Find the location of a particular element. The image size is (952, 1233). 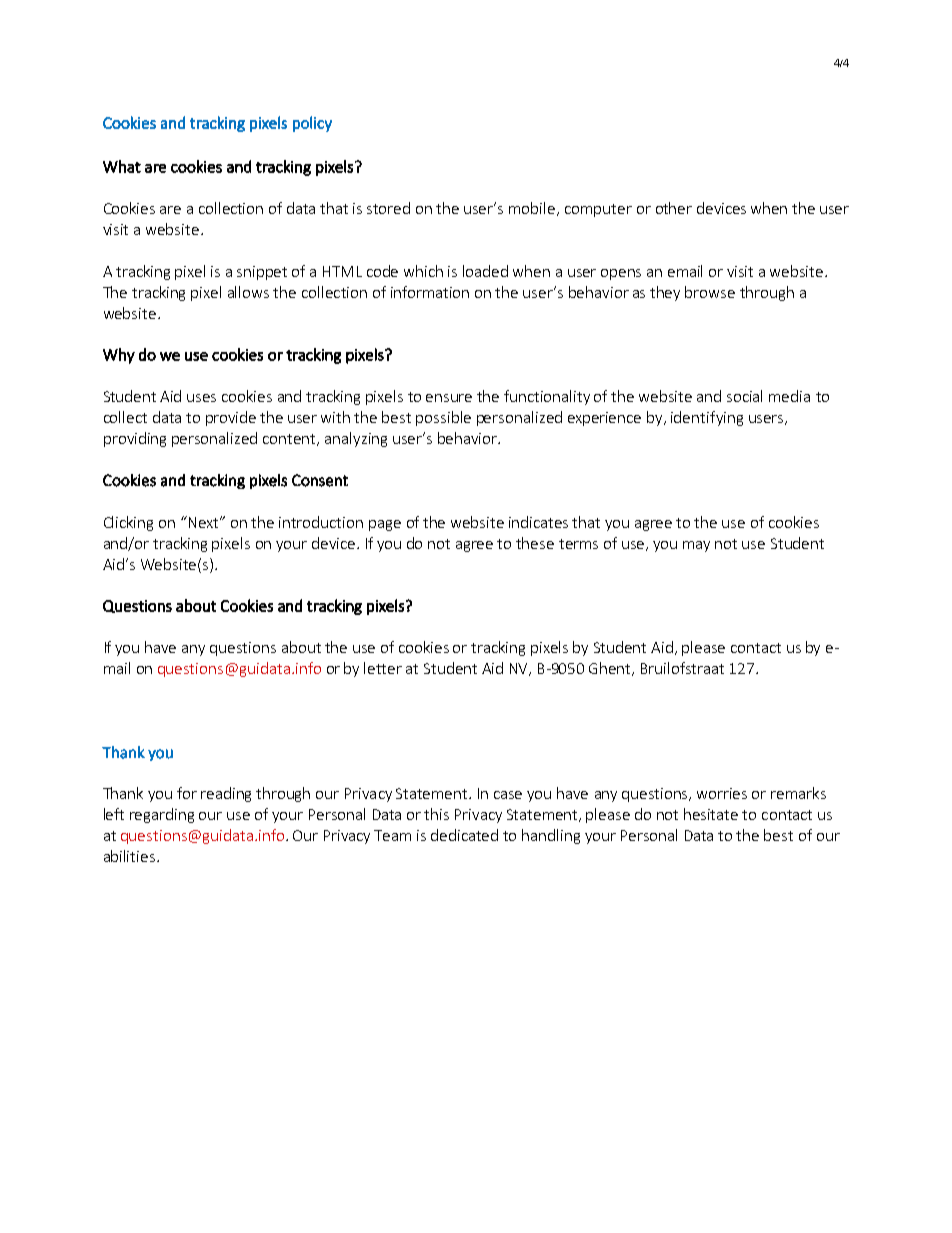

What is located at coordinates (122, 166).
